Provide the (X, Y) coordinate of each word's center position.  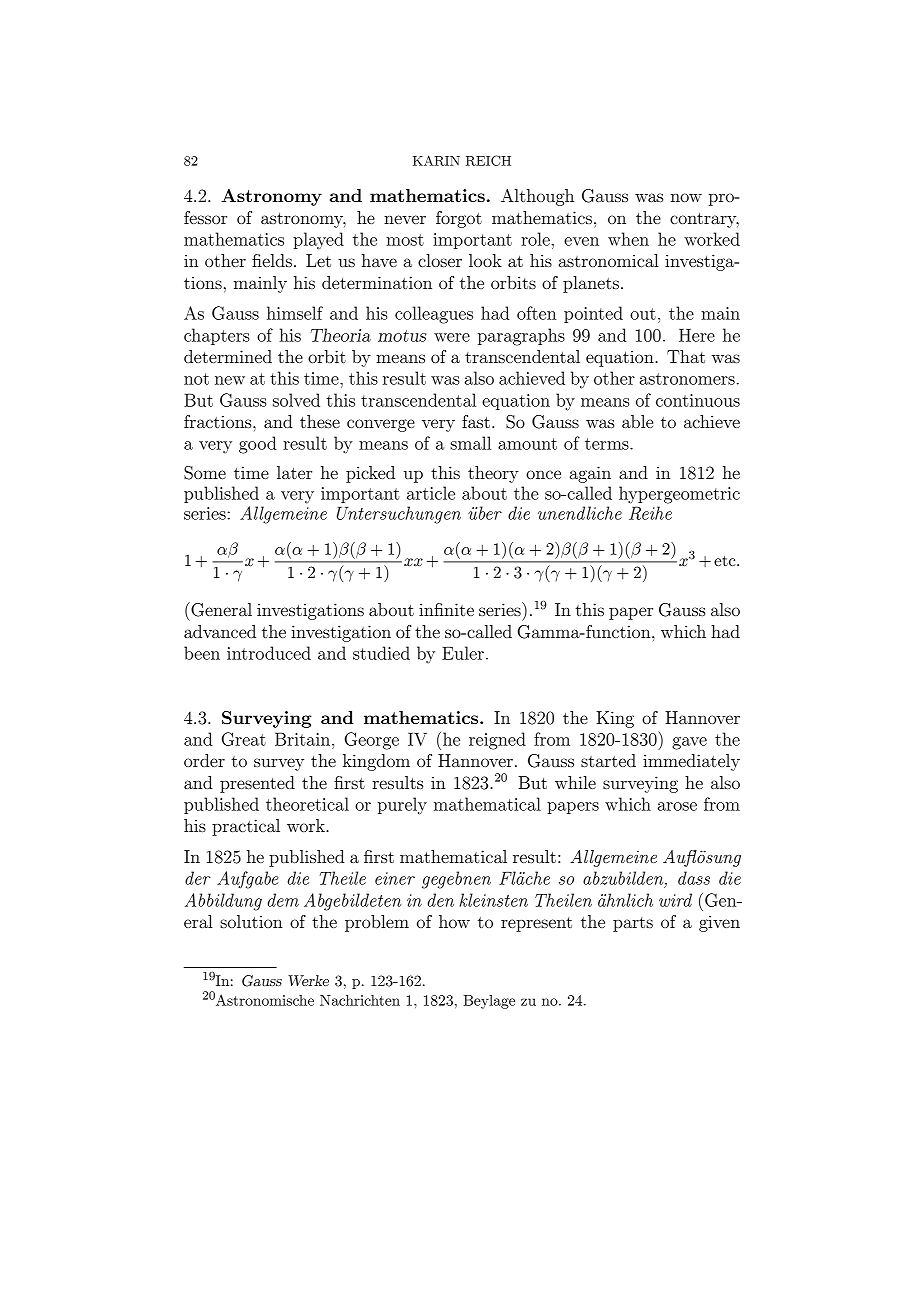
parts (633, 924)
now (686, 197)
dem (283, 900)
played (318, 241)
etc (726, 560)
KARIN (436, 160)
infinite (446, 609)
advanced (220, 631)
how (454, 921)
